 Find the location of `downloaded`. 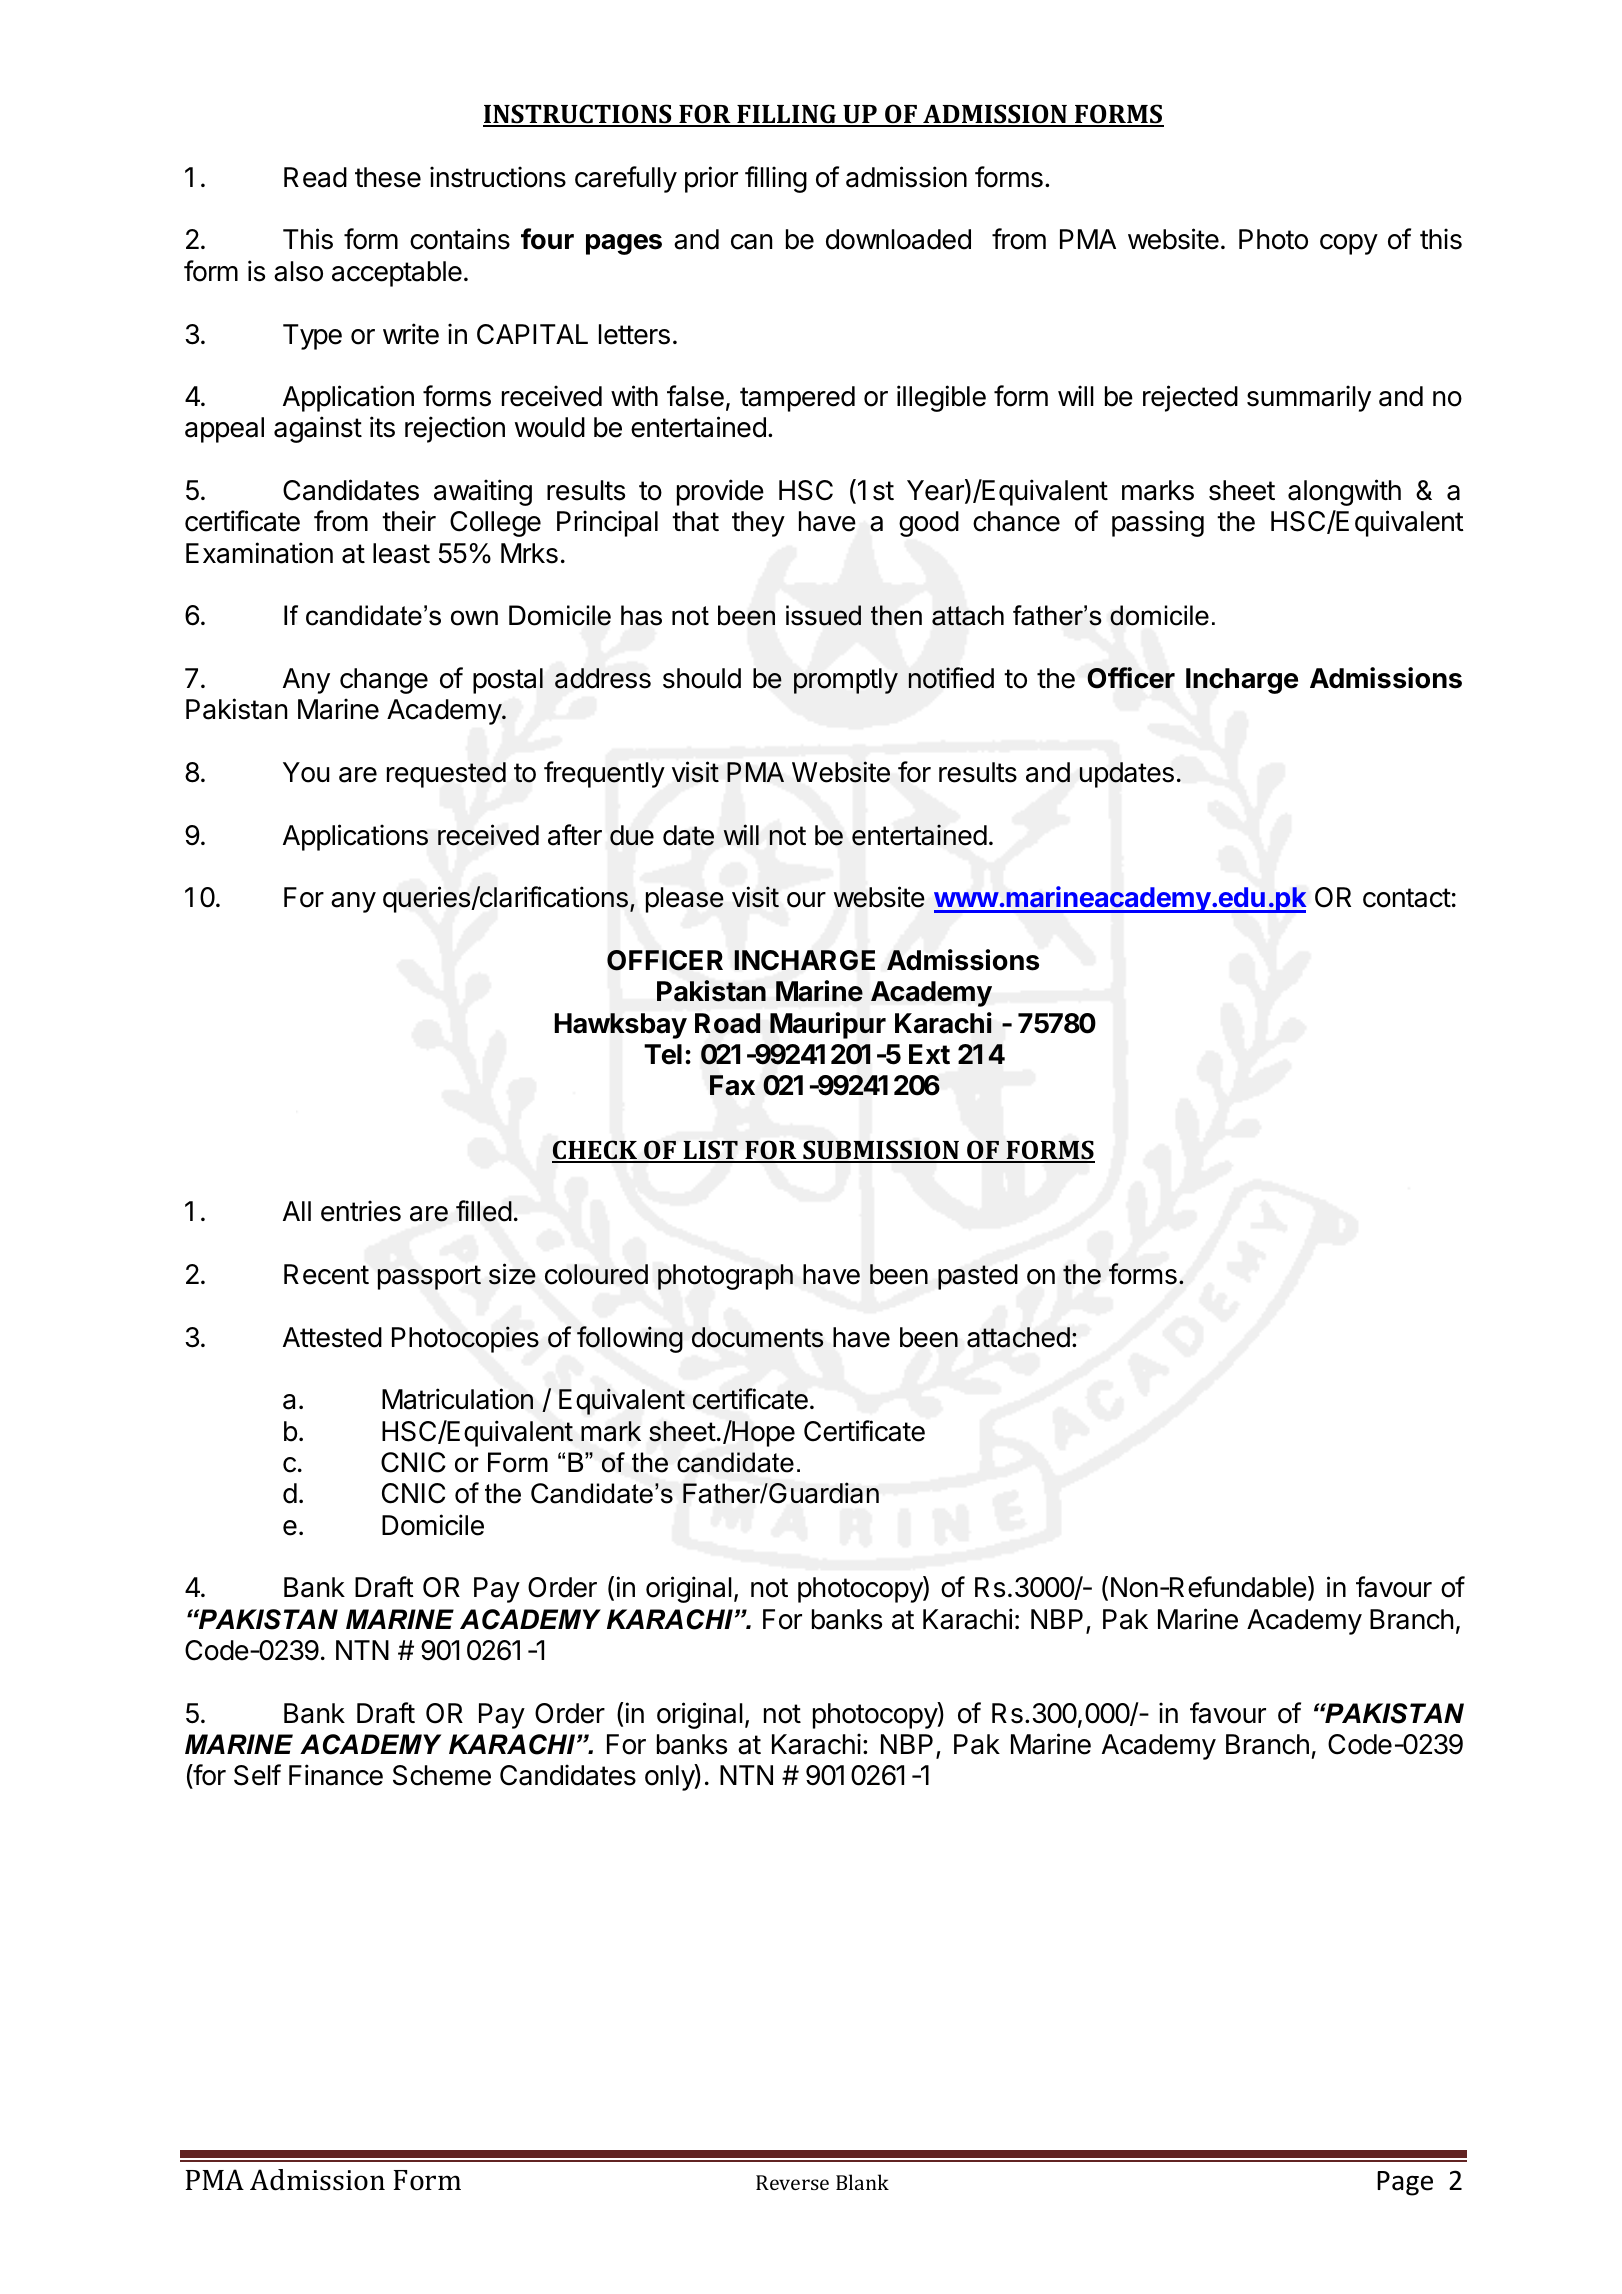

downloaded is located at coordinates (898, 239).
